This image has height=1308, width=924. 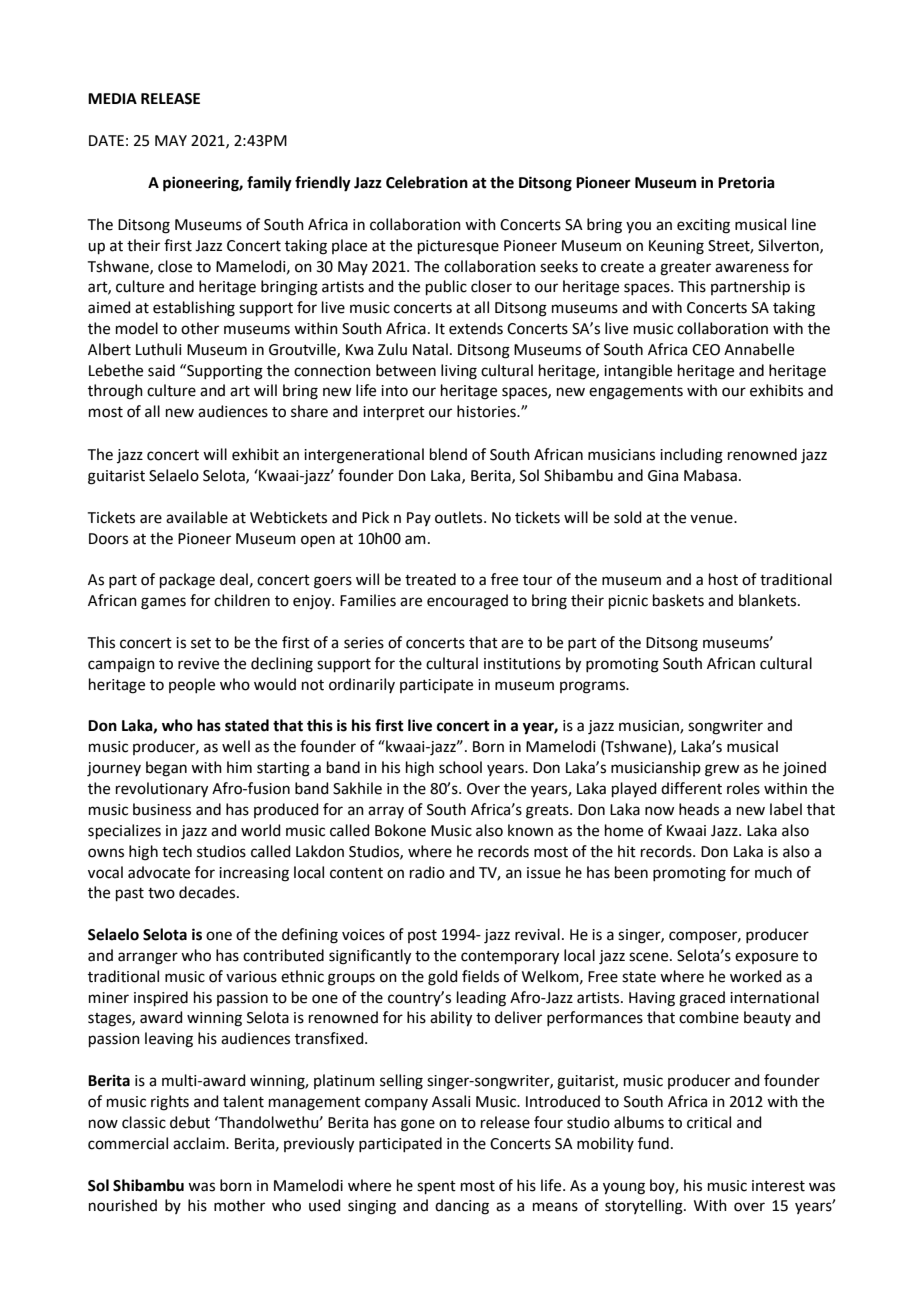 What do you see at coordinates (161, 370) in the image?
I see `said` at bounding box center [161, 370].
